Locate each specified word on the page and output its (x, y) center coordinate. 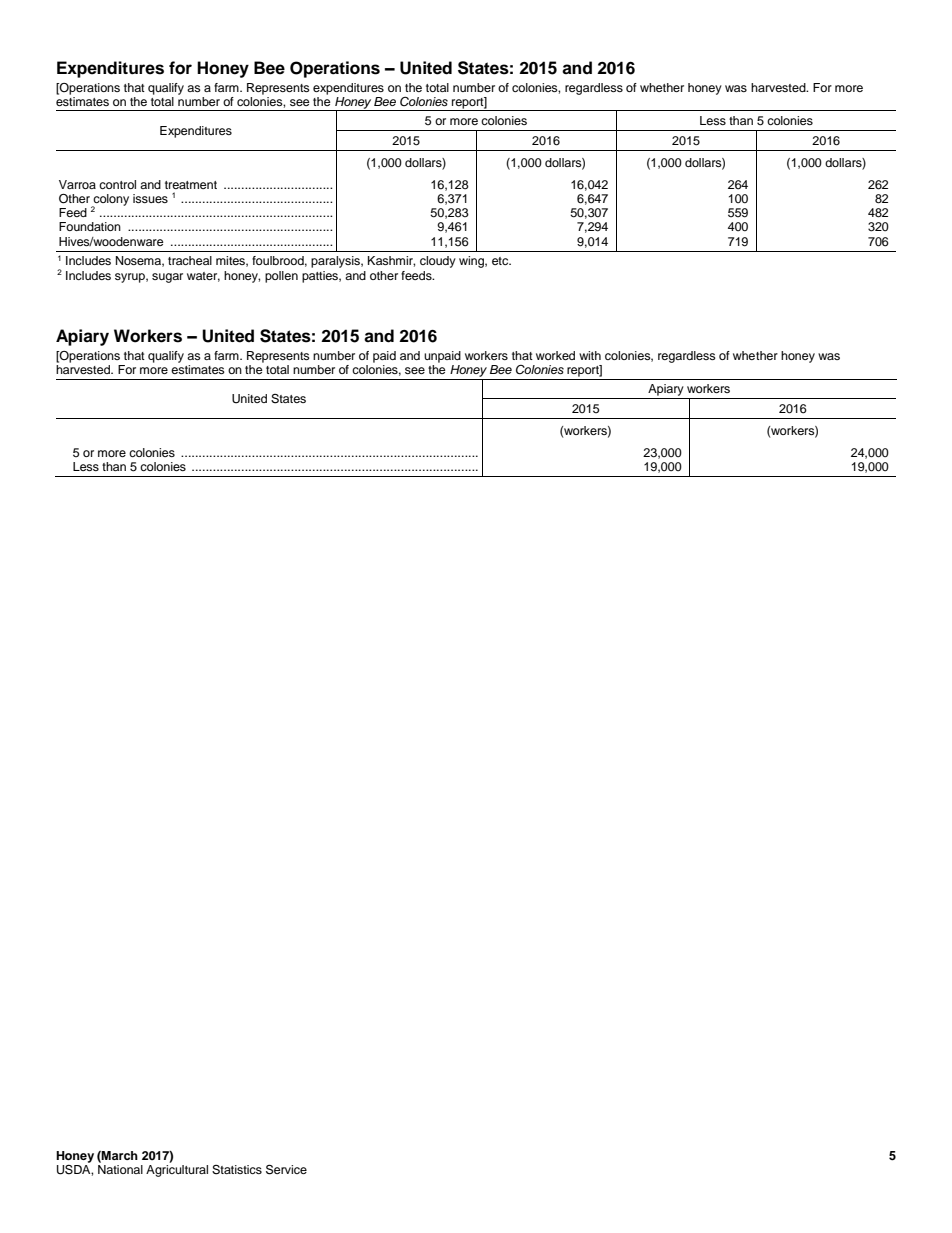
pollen (281, 277)
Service (286, 1169)
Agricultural (177, 1171)
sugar (167, 278)
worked (555, 355)
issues (150, 198)
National (120, 1169)
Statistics (237, 1170)
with (590, 355)
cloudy (438, 262)
